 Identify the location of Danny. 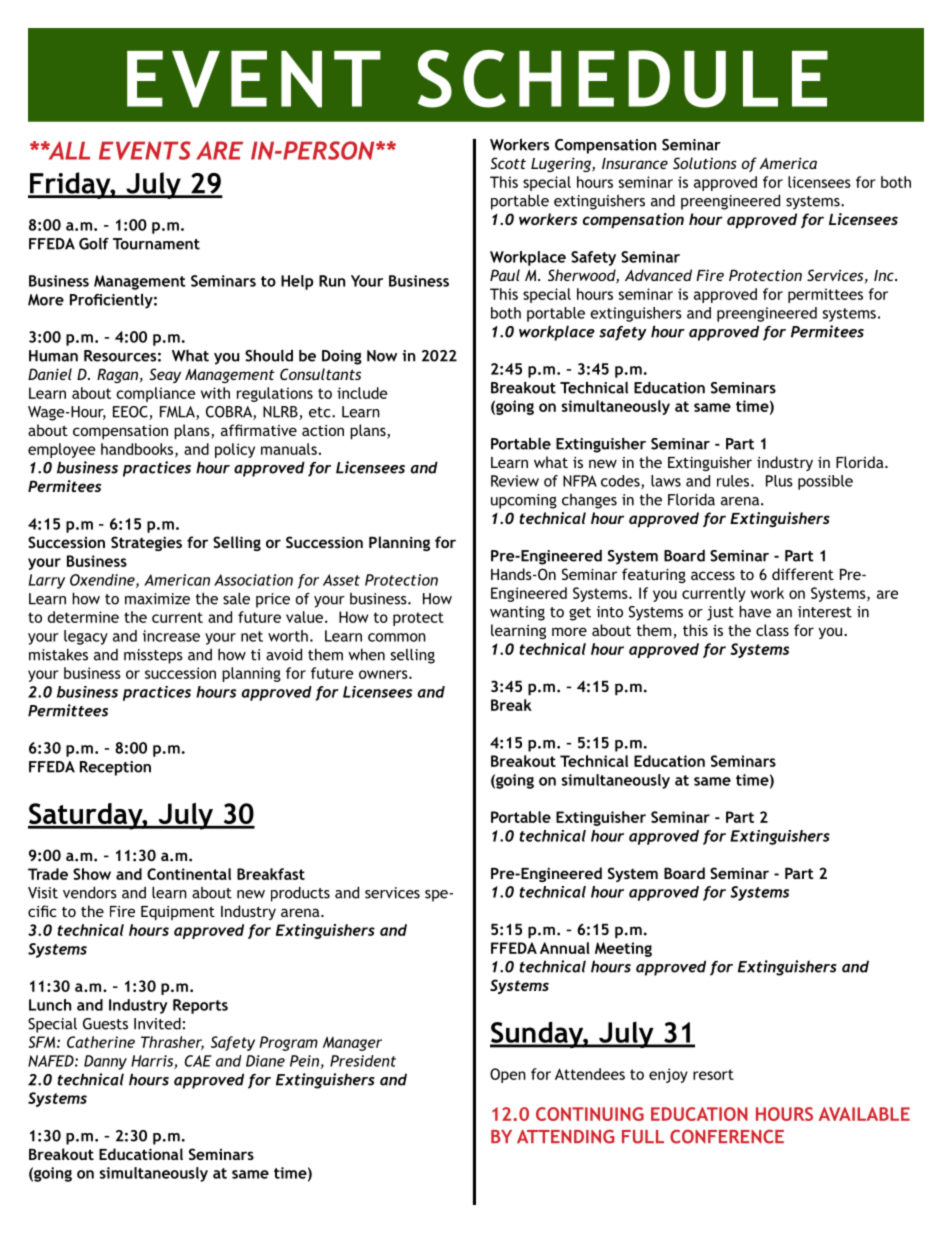
(105, 1062).
